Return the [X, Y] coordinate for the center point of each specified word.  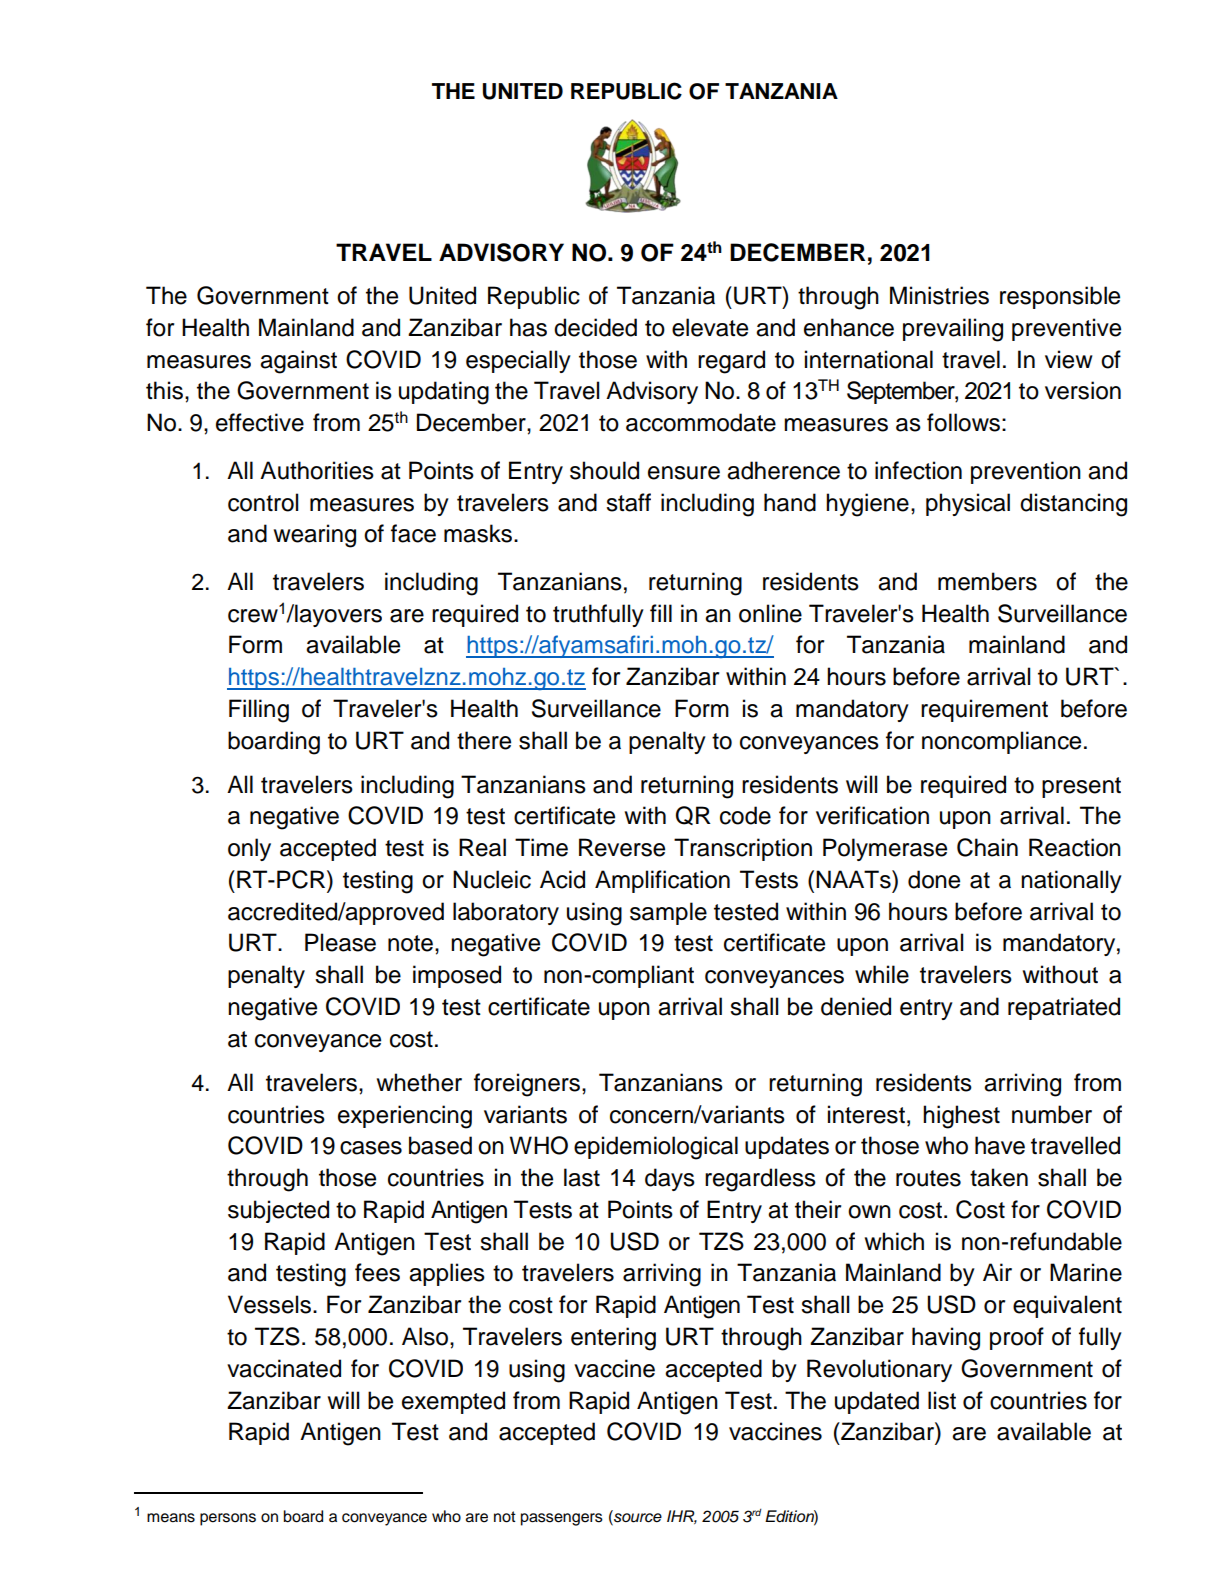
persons [228, 1519]
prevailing [953, 330]
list [942, 1400]
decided [595, 327]
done [934, 879]
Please [340, 942]
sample [668, 913]
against [298, 362]
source [637, 1517]
